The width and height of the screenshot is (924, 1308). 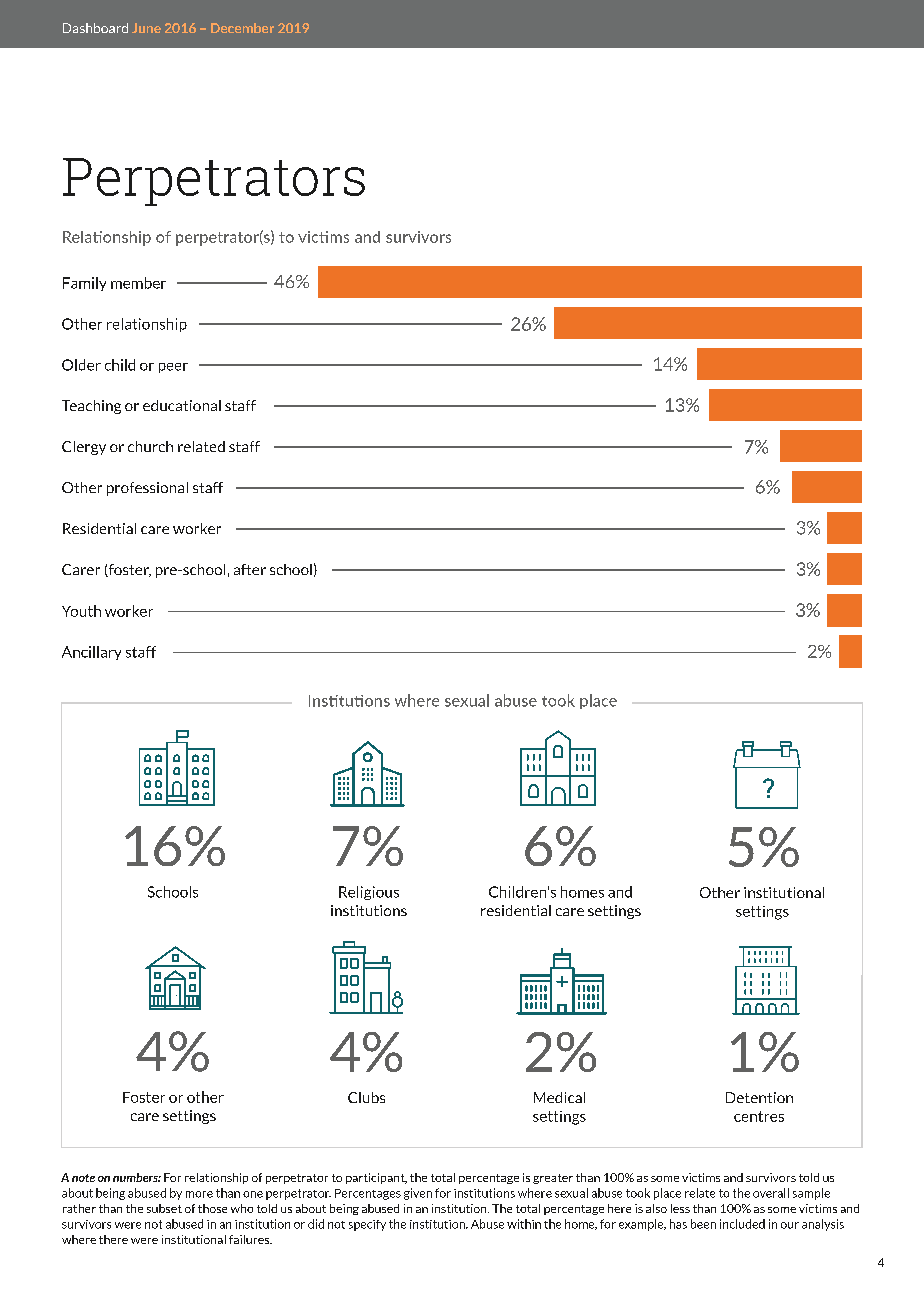 What do you see at coordinates (250, 569) in the screenshot?
I see `after` at bounding box center [250, 569].
